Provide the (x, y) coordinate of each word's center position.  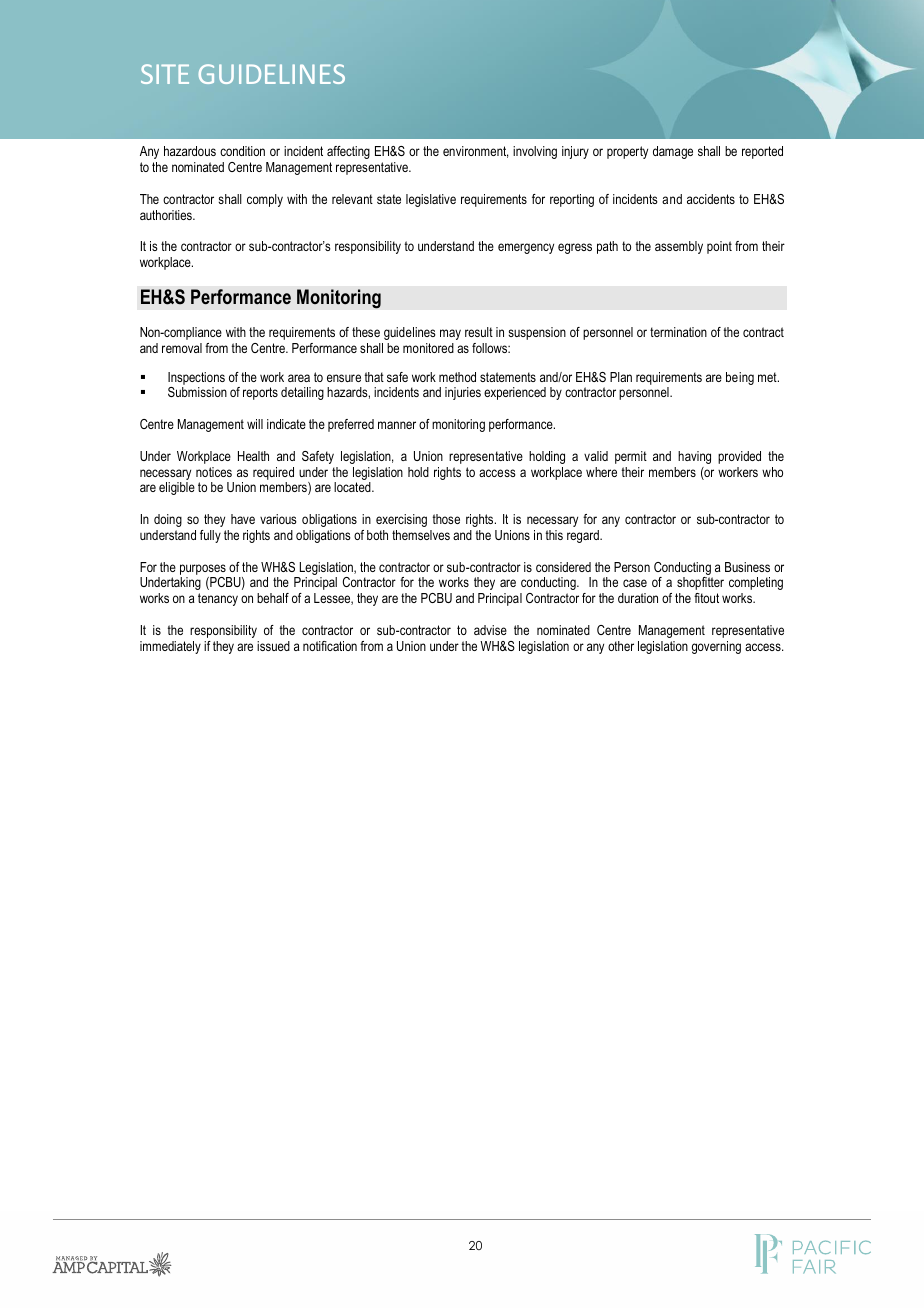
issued (273, 646)
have (243, 519)
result (479, 332)
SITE (165, 74)
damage (673, 152)
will (255, 424)
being (740, 378)
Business (747, 567)
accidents (711, 199)
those (446, 519)
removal (182, 348)
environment (475, 152)
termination (678, 332)
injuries (463, 393)
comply (265, 200)
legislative (431, 200)
